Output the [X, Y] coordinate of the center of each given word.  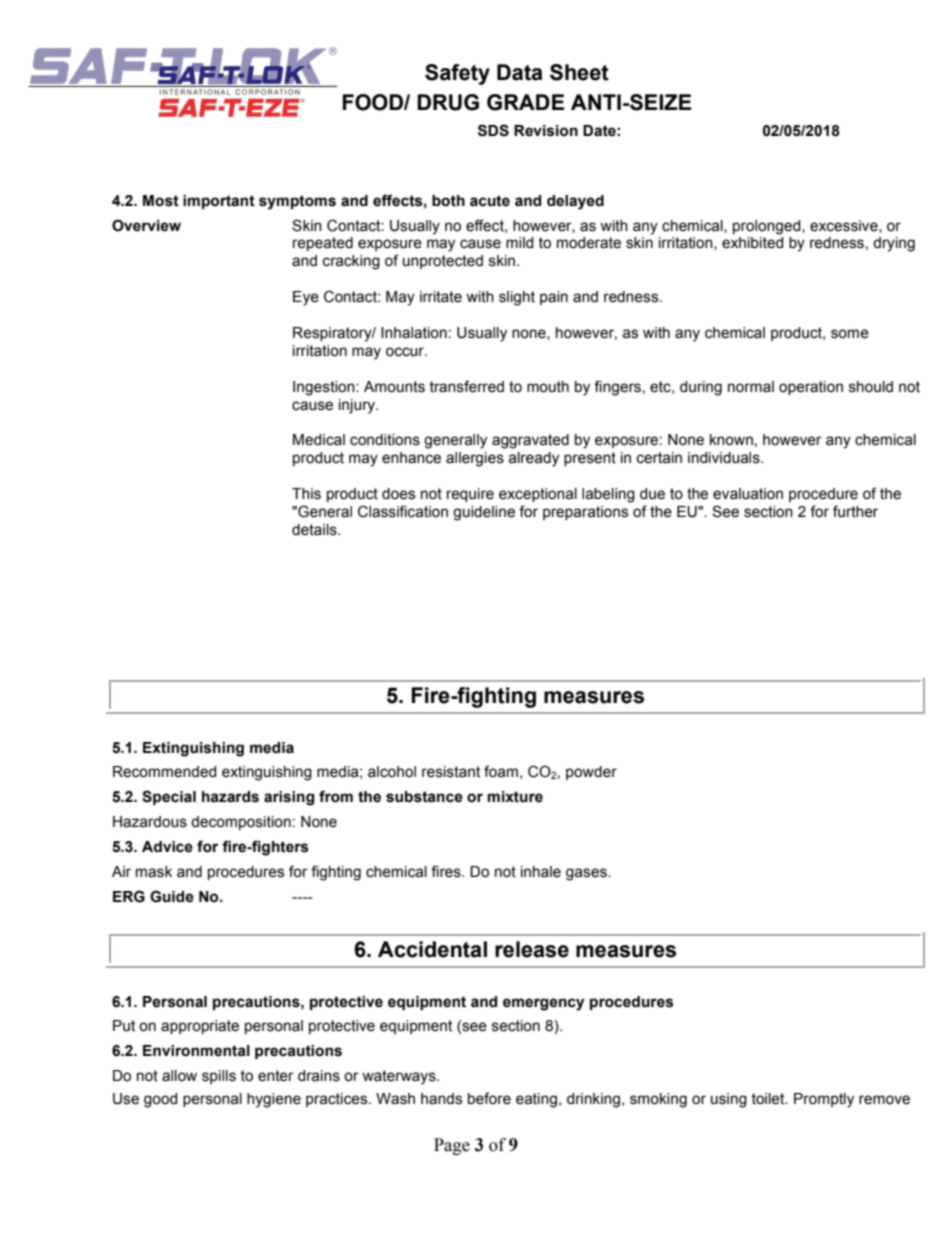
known [731, 440]
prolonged [768, 227]
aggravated [530, 441]
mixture [515, 797]
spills [219, 1077]
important [219, 202]
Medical [319, 440]
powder [591, 773]
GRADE [525, 102]
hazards [230, 797]
